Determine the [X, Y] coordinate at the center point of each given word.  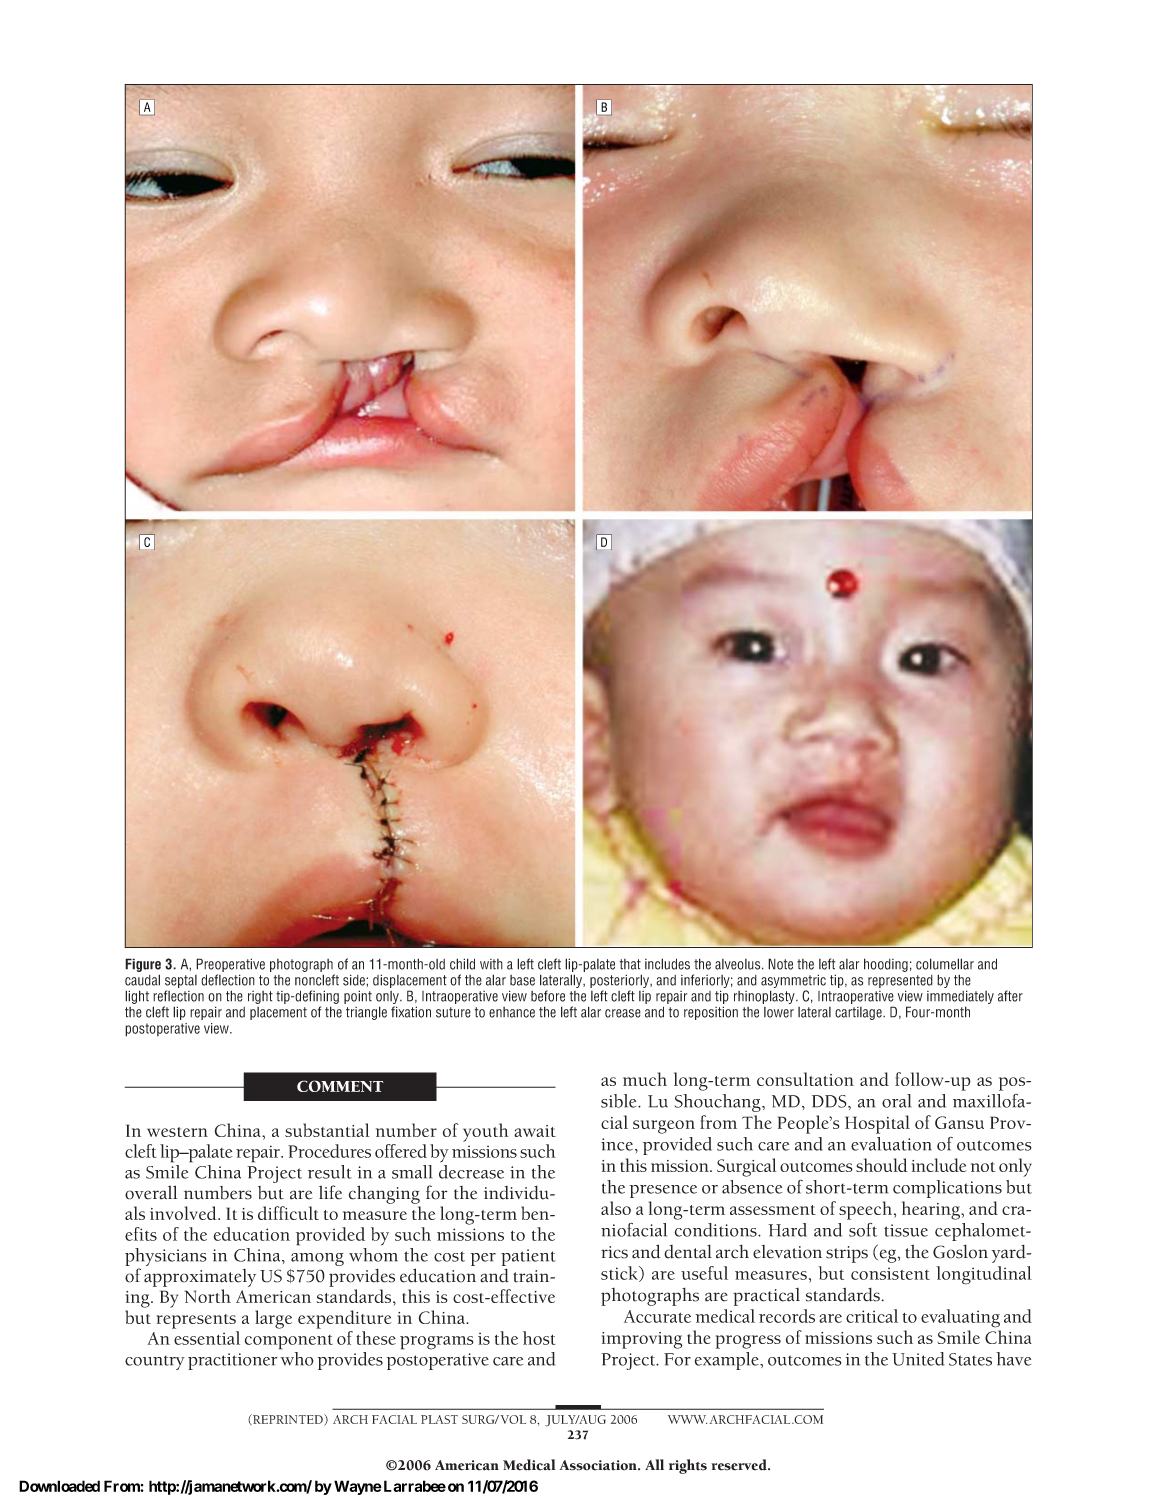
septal [181, 981]
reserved [740, 1465]
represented [900, 981]
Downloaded [59, 1486]
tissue [906, 1230]
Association [599, 1465]
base [522, 980]
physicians [166, 1258]
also [616, 1208]
